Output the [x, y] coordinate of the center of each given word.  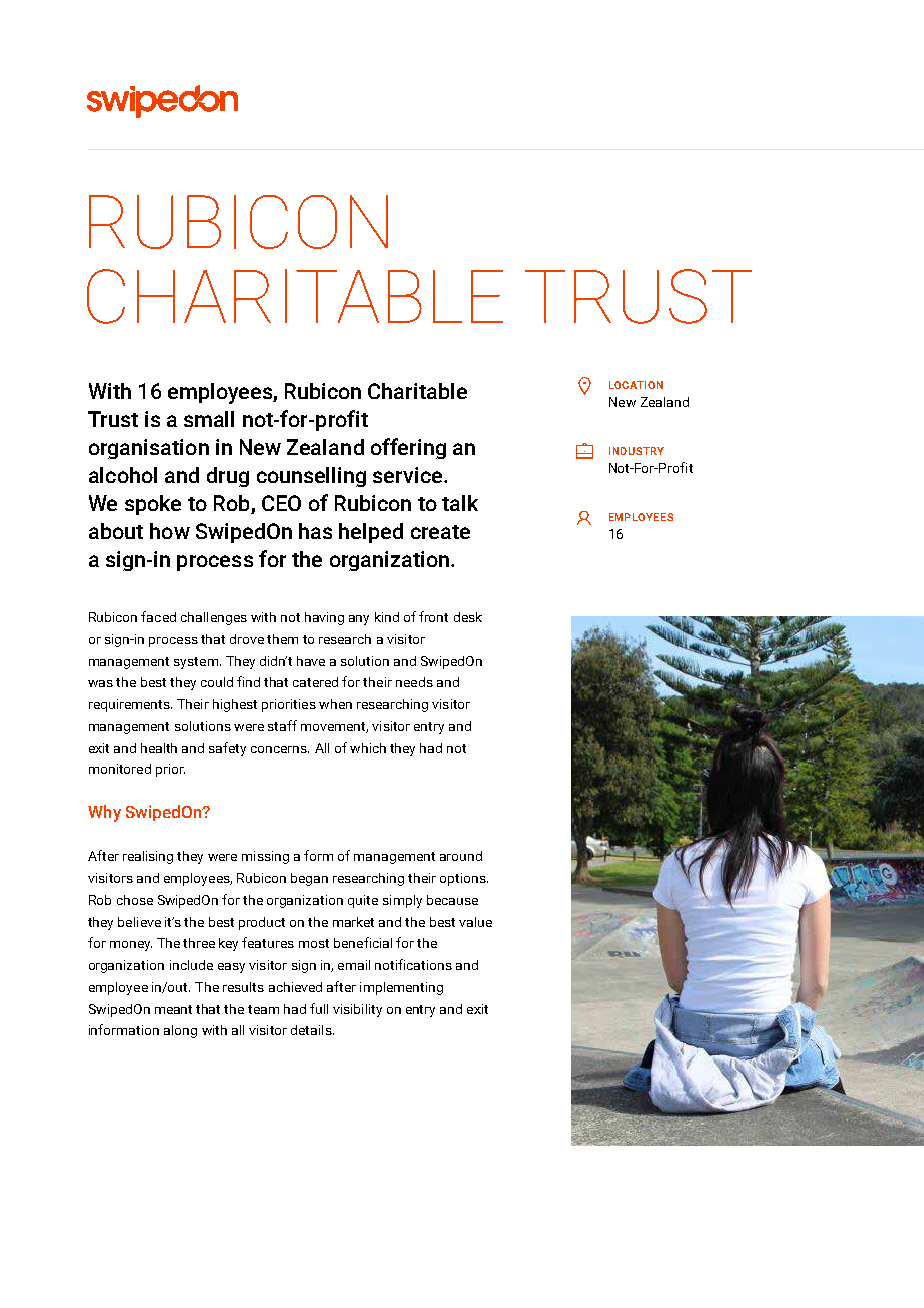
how [170, 531]
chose [135, 900]
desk [468, 617]
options [464, 879]
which [368, 748]
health [159, 748]
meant [173, 1009]
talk [460, 503]
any [359, 620]
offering [408, 448]
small [209, 419]
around [461, 856]
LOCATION [636, 385]
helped [371, 533]
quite [363, 901]
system [197, 663]
